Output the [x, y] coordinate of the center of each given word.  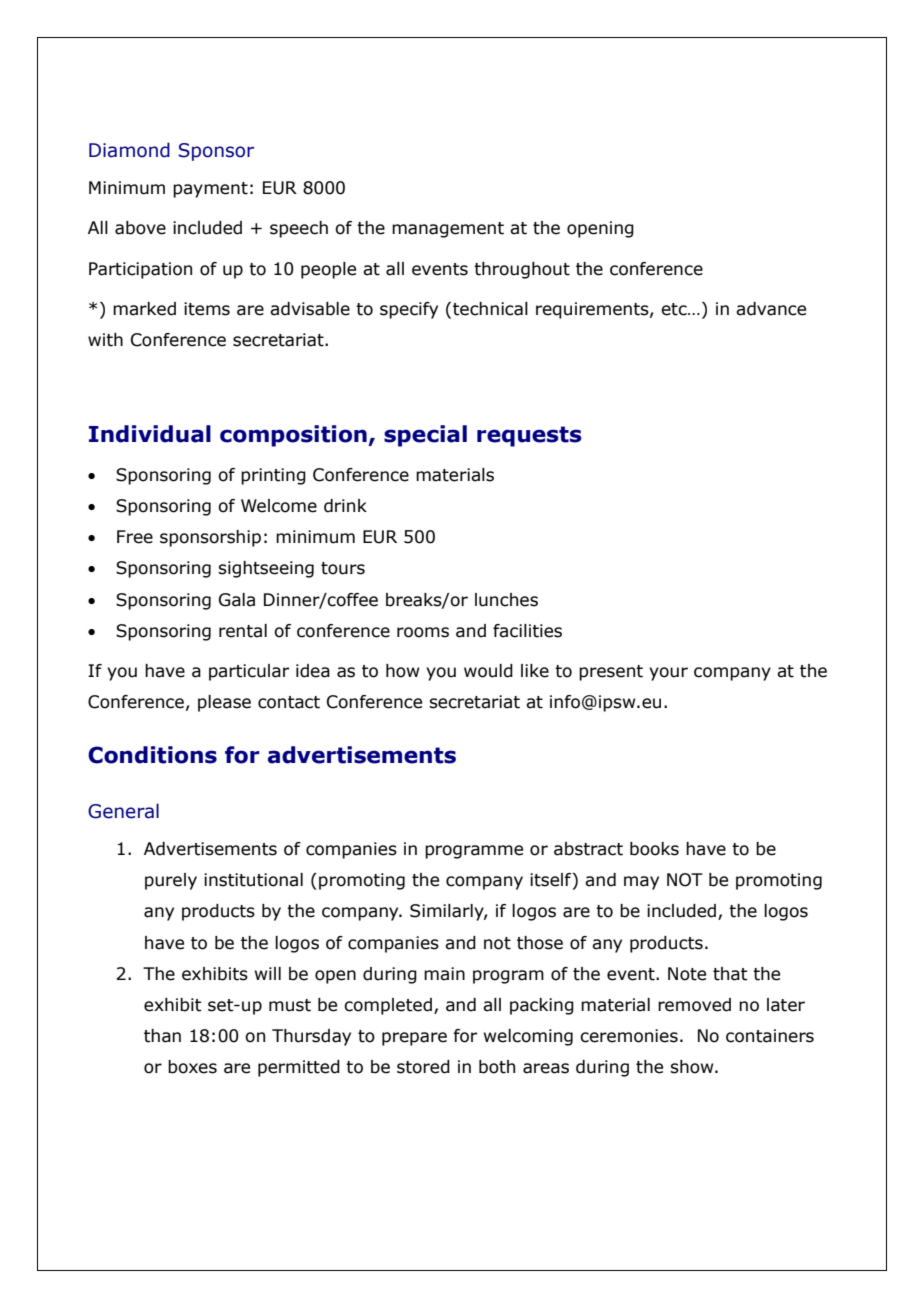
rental [243, 631]
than [162, 1036]
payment [210, 190]
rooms [423, 632]
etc [675, 309]
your [668, 674]
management [448, 230]
